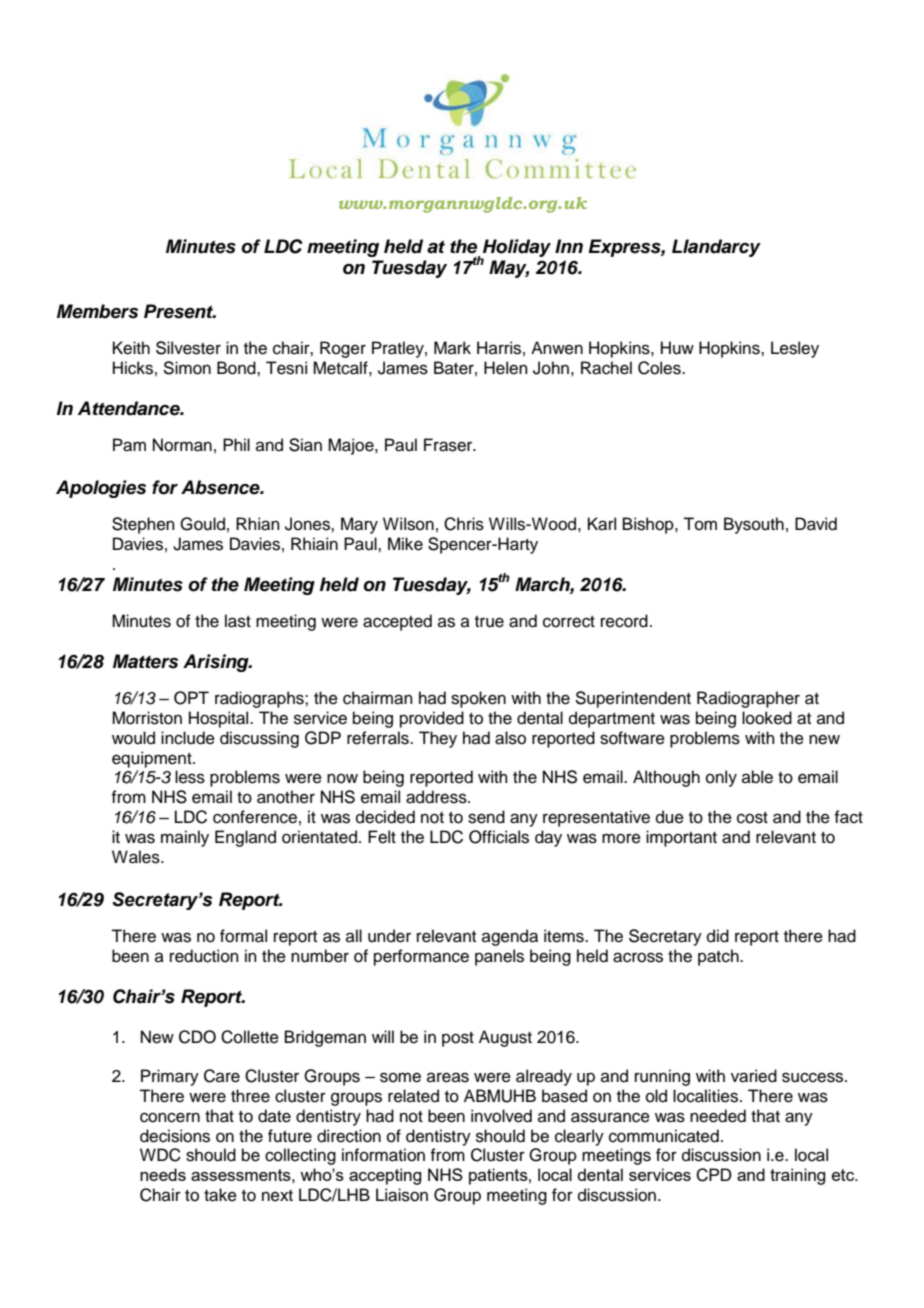 The width and height of the image is (924, 1308). I want to click on training, so click(797, 1176).
